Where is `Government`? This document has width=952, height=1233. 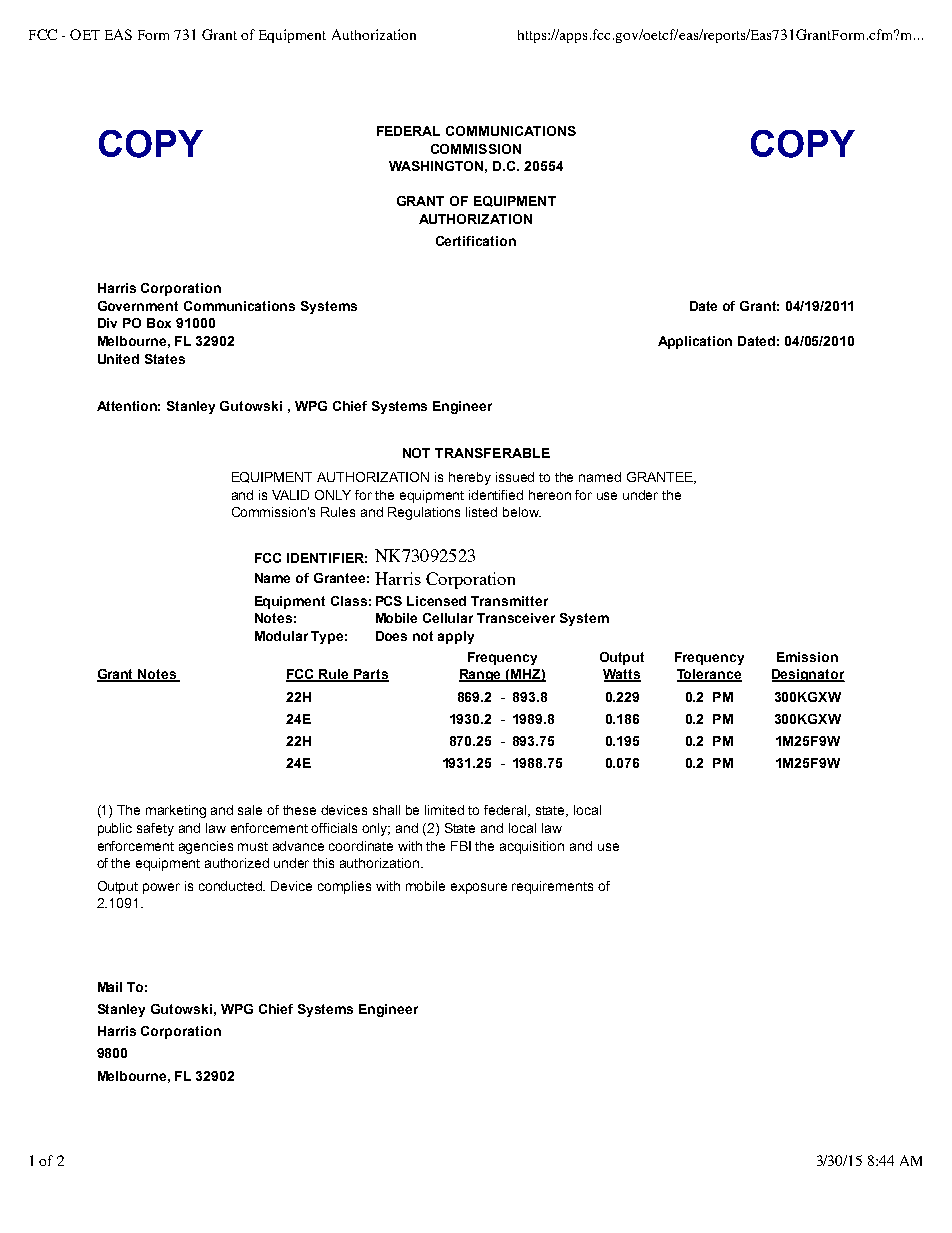
Government is located at coordinates (138, 306).
